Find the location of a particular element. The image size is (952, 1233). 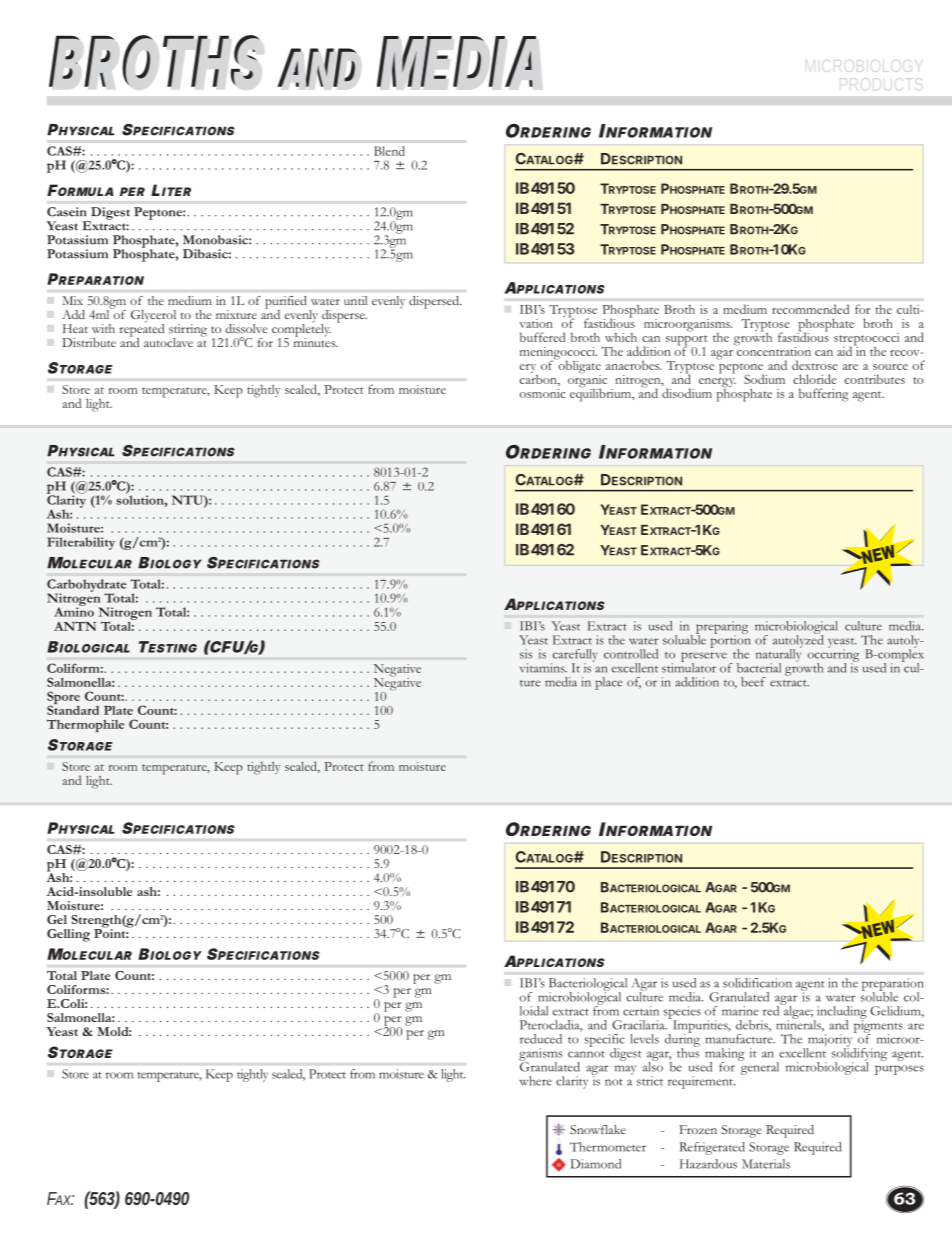

where is located at coordinates (535, 1081).
